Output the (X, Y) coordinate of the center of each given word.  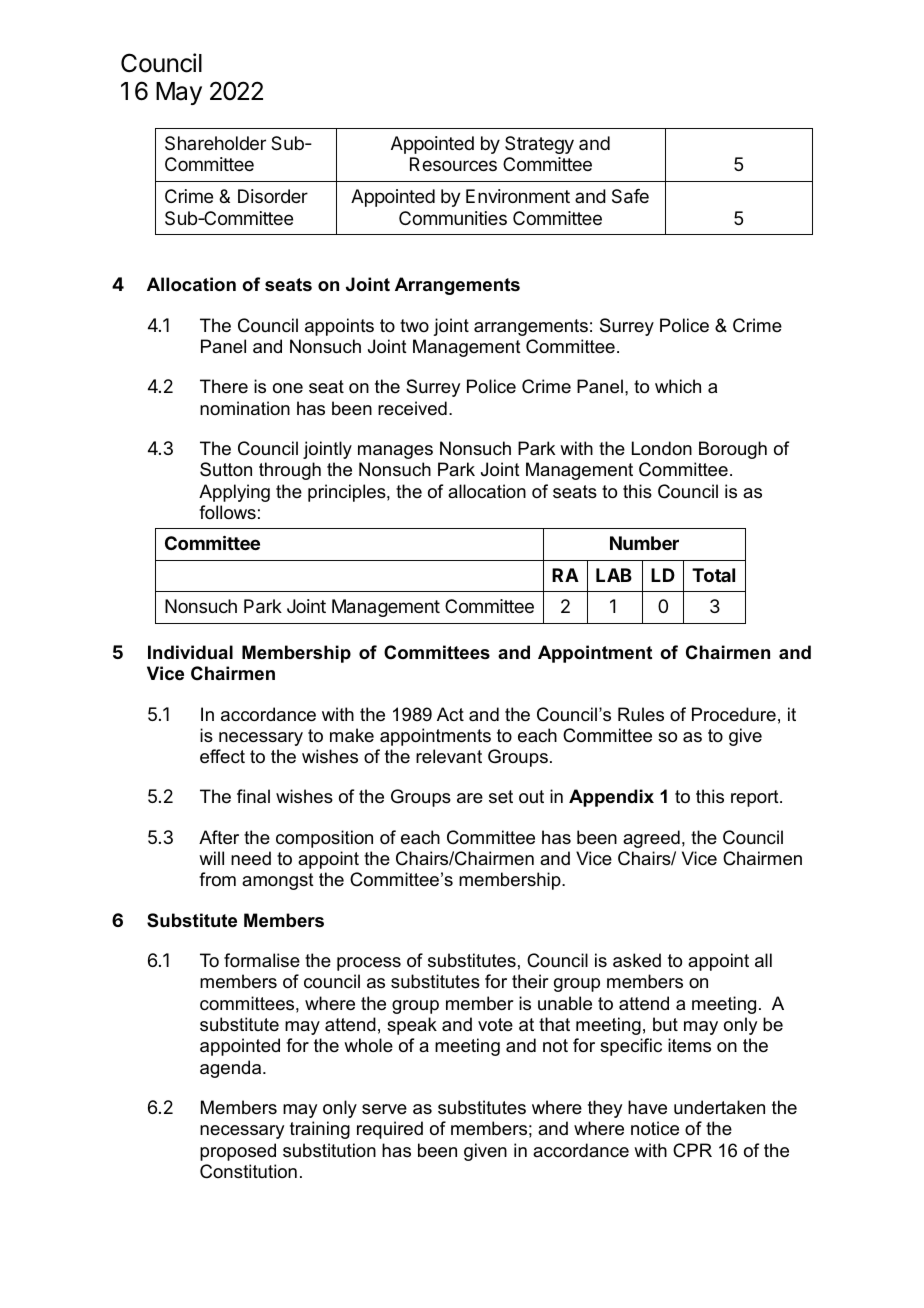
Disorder (273, 196)
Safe (630, 196)
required (390, 1130)
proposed (238, 1152)
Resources (453, 164)
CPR (692, 1150)
